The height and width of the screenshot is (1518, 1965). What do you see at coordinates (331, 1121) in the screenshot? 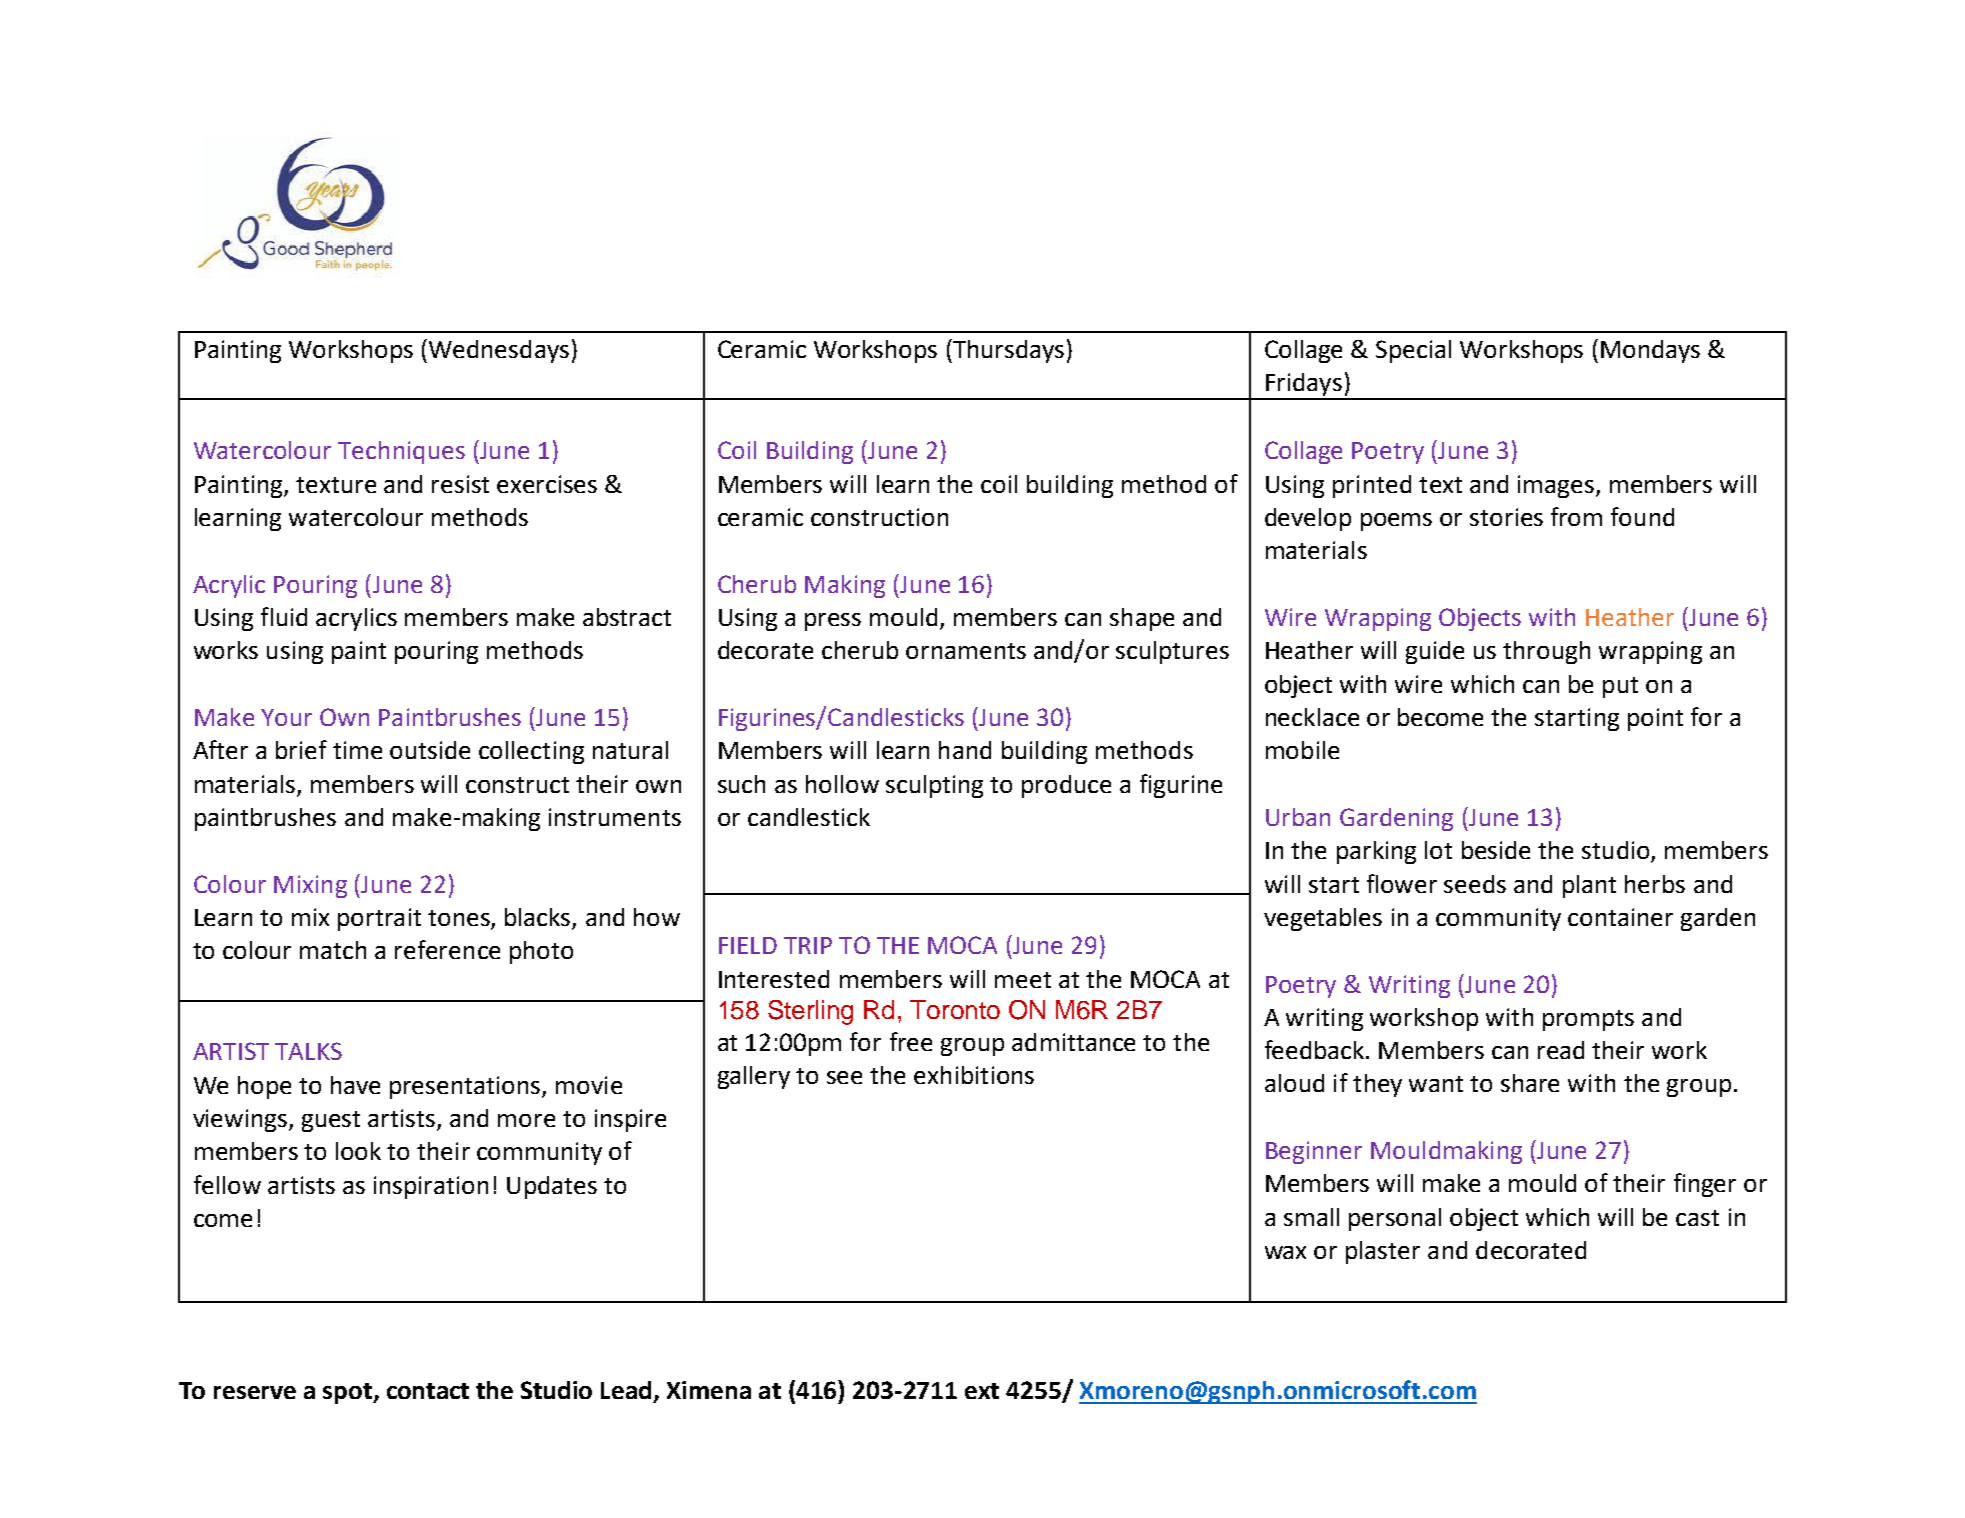
I see `guest` at bounding box center [331, 1121].
